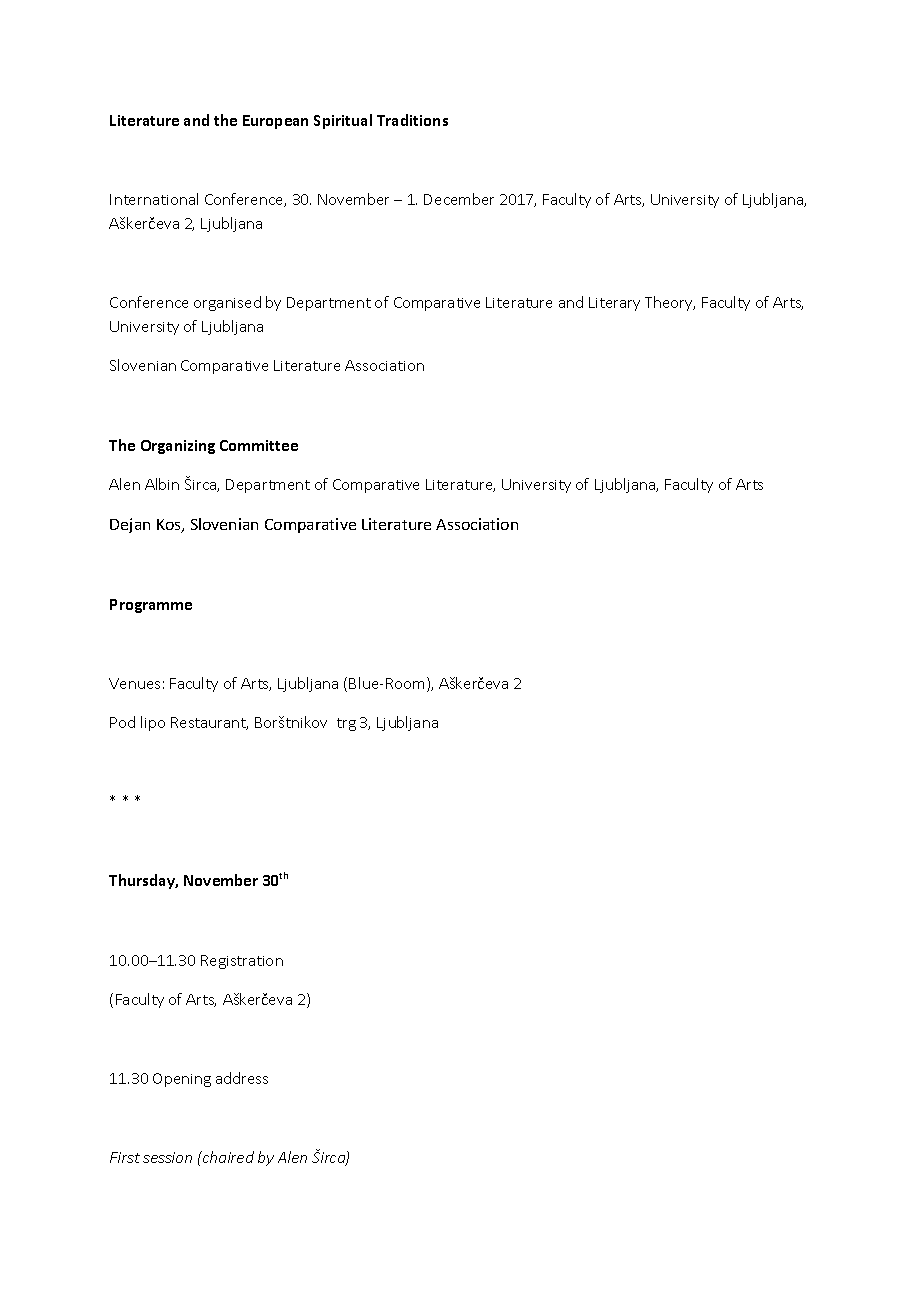 Image resolution: width=924 pixels, height=1308 pixels. What do you see at coordinates (227, 1157) in the screenshot?
I see `chaired` at bounding box center [227, 1157].
